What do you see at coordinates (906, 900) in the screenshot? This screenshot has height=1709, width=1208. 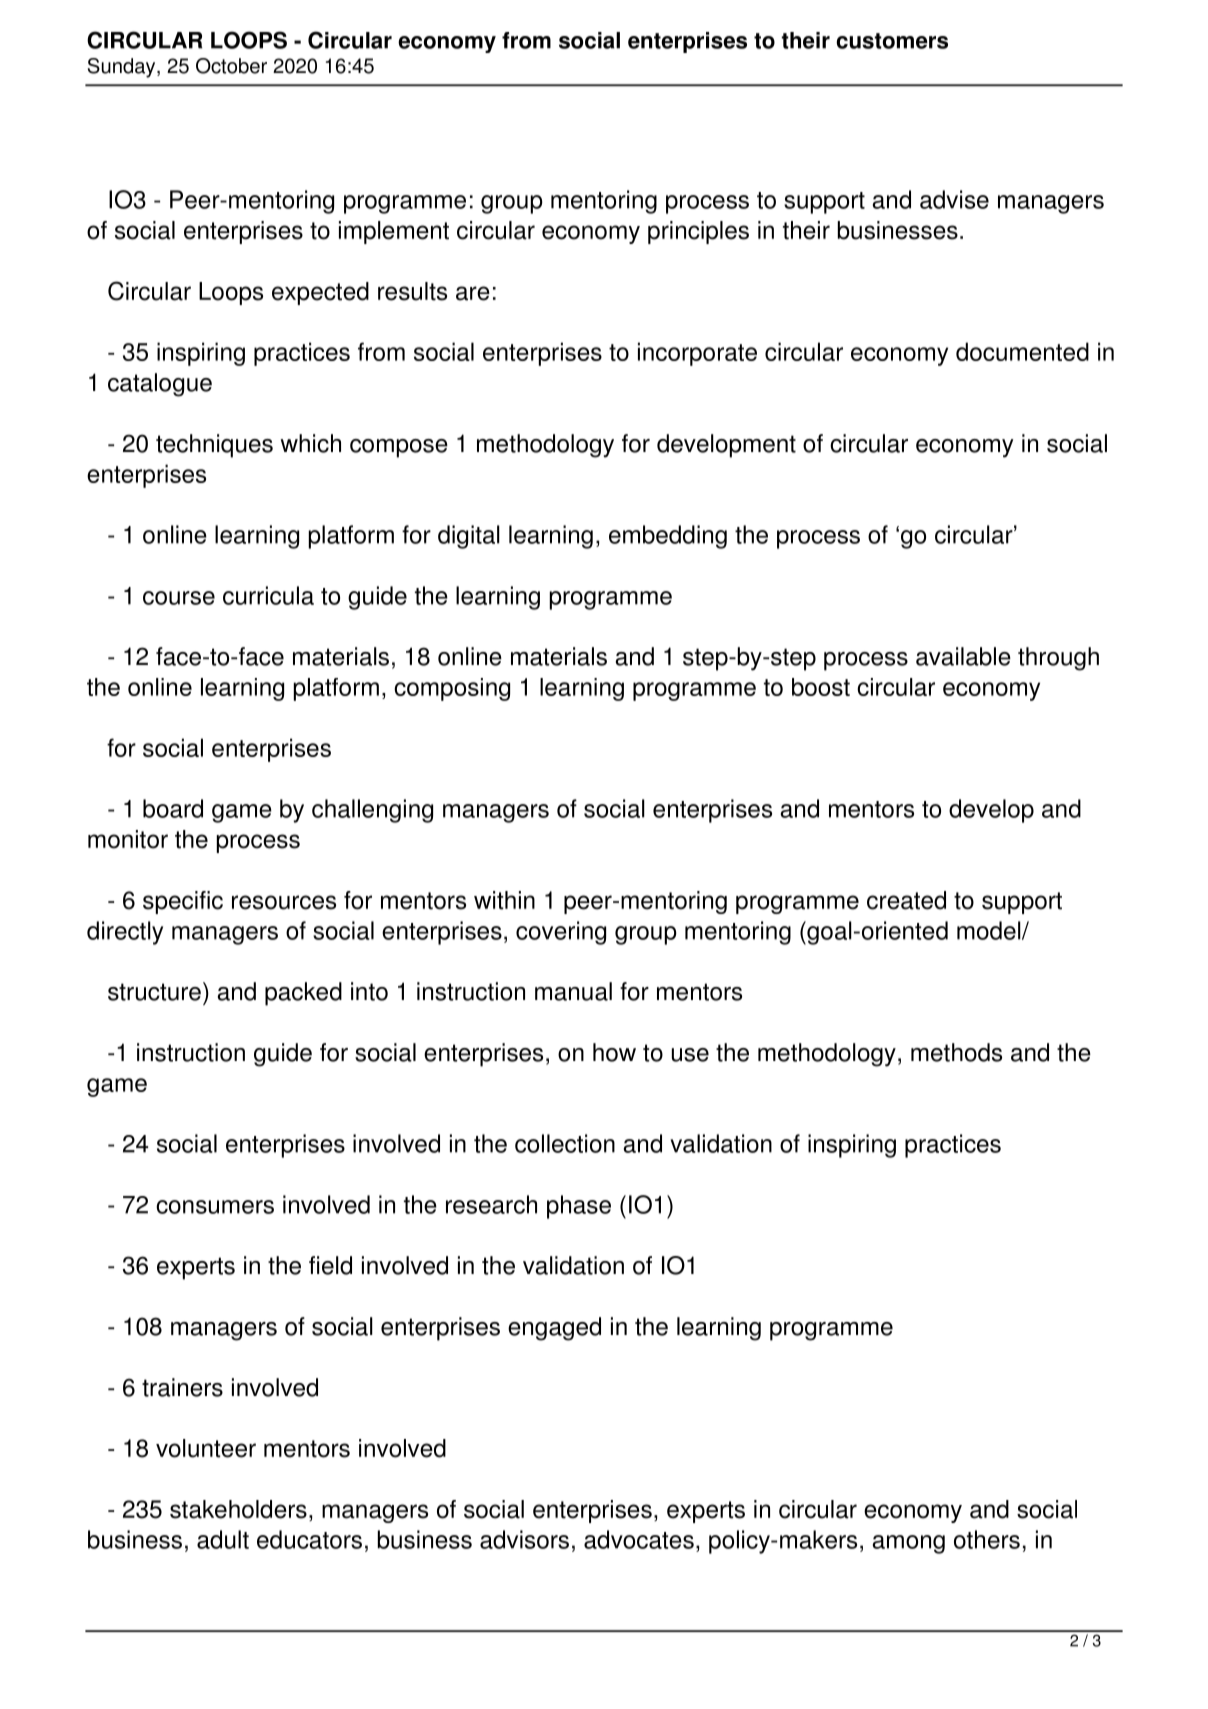 I see `created` at bounding box center [906, 900].
